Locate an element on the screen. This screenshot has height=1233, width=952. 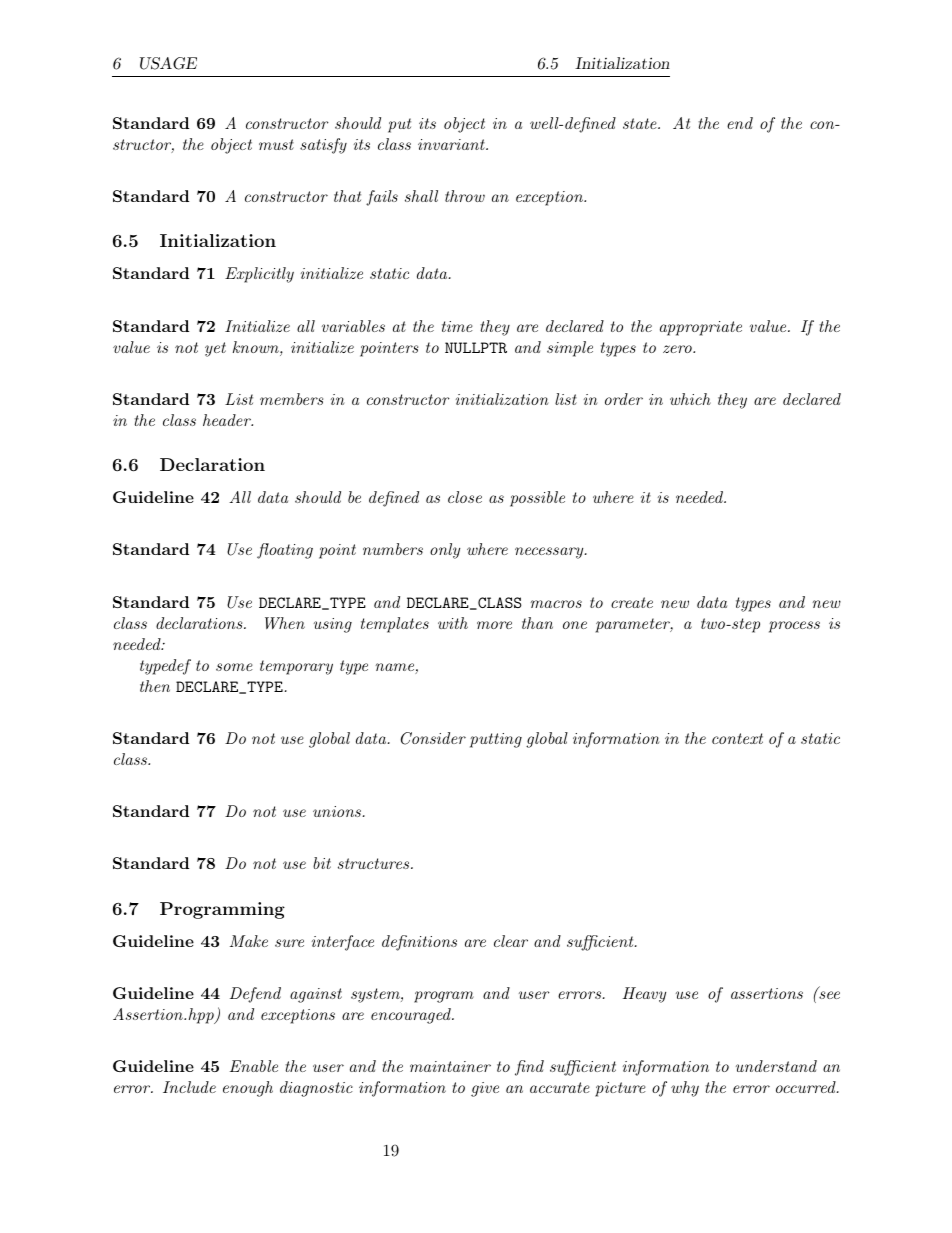
appropriate is located at coordinates (701, 328).
